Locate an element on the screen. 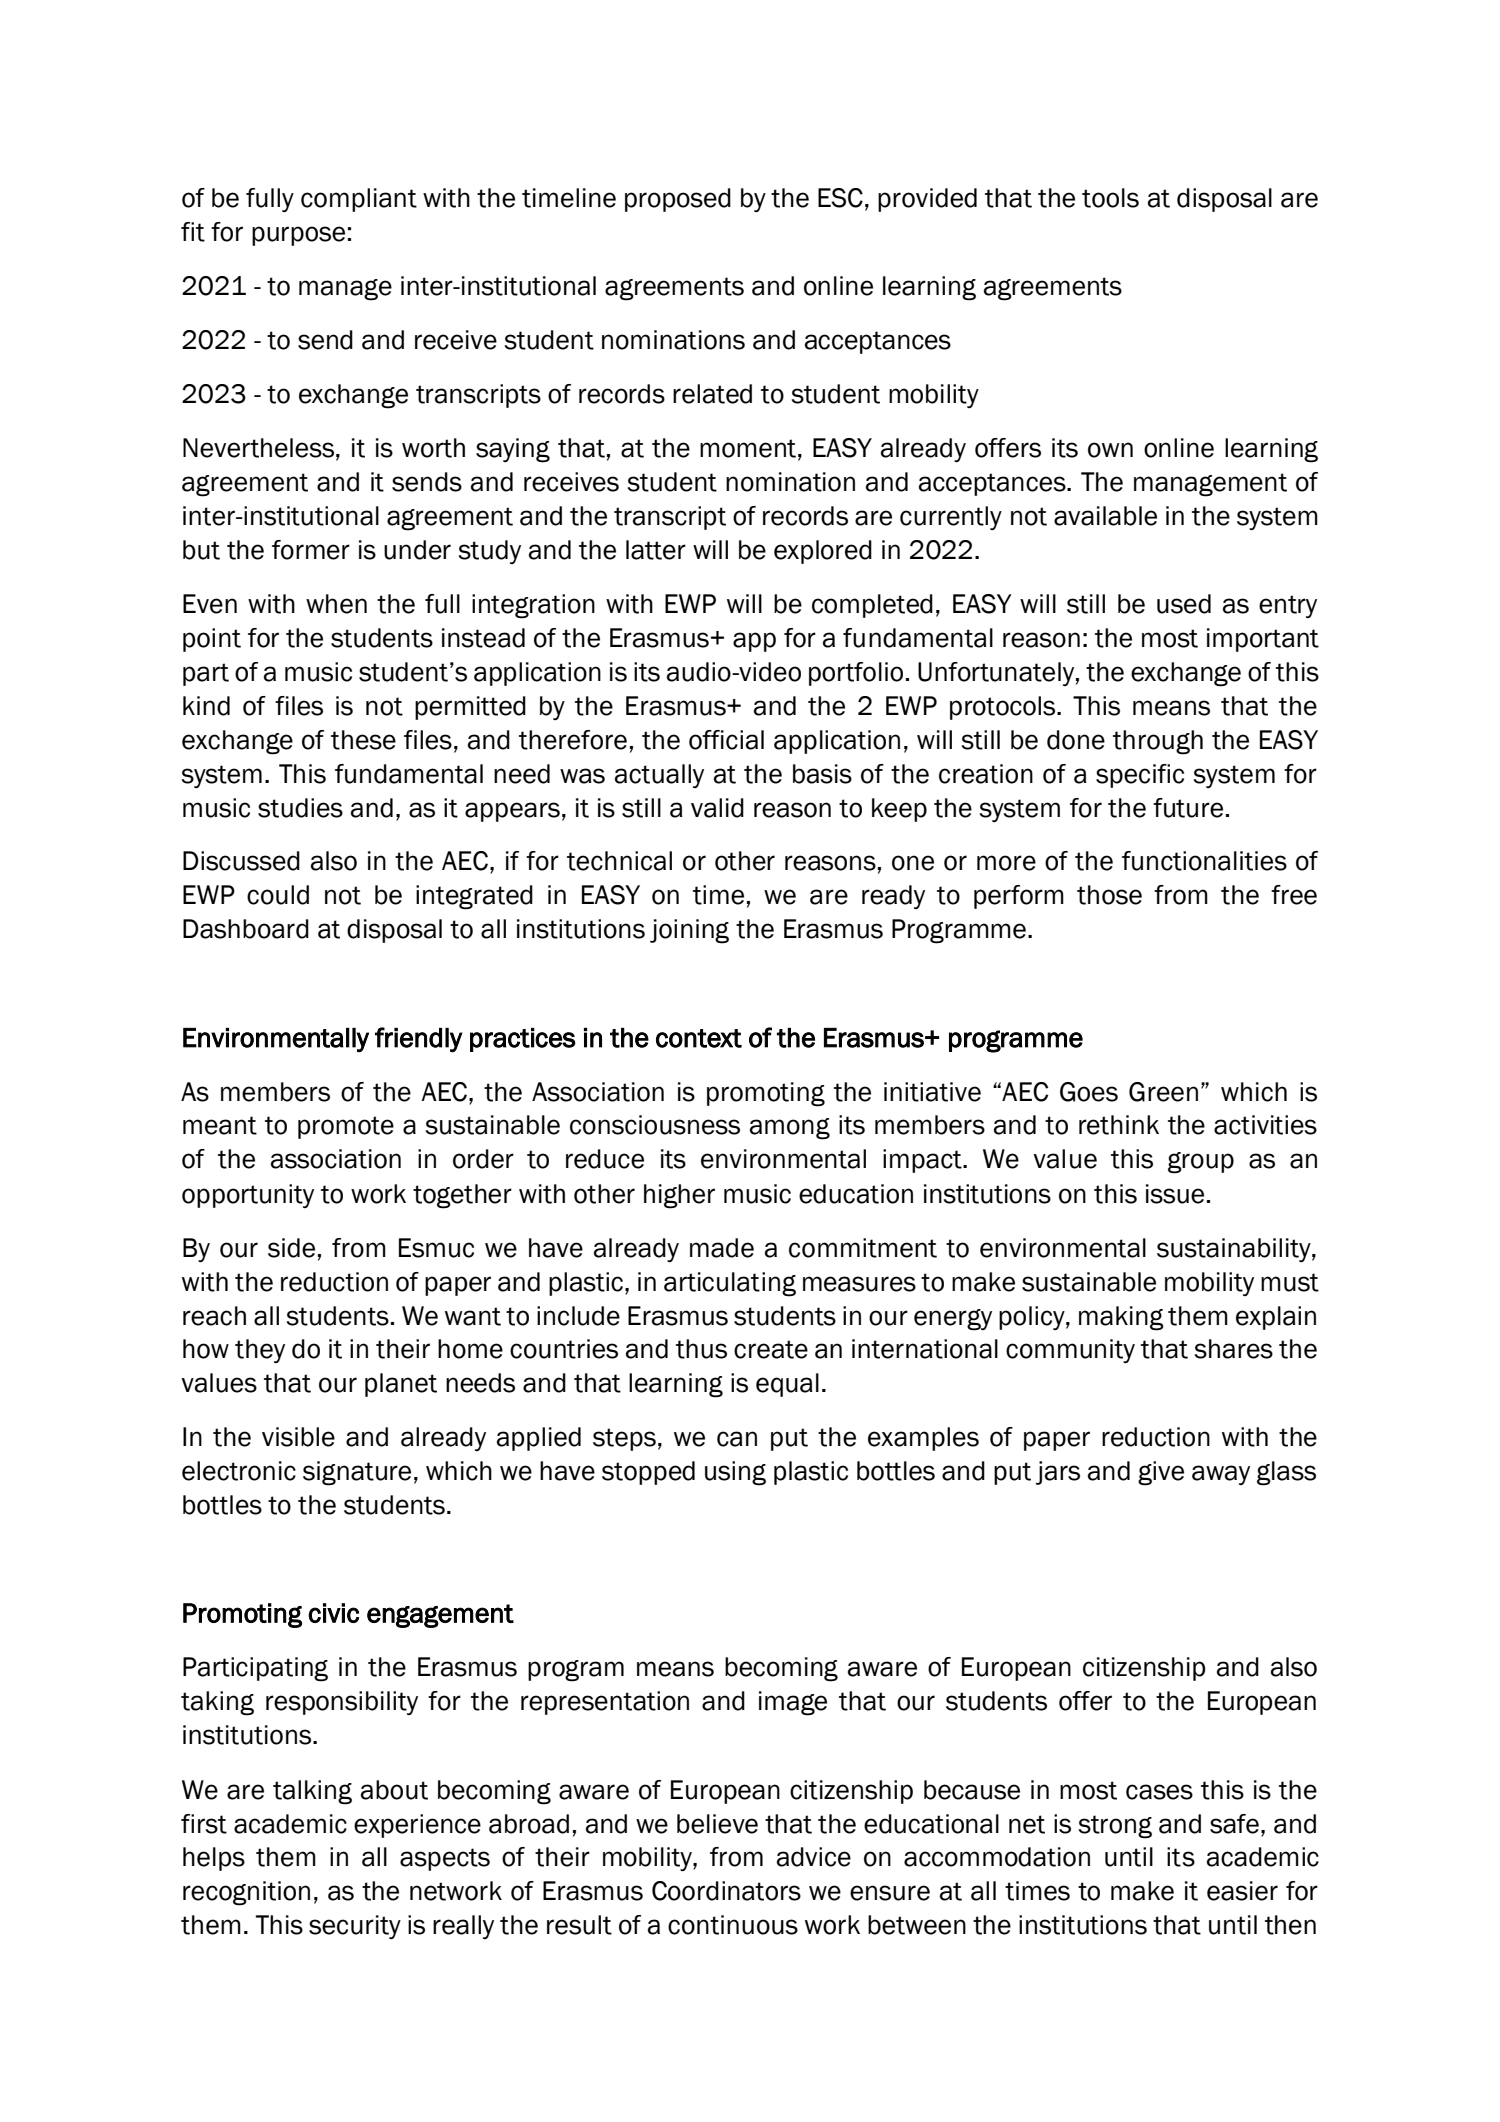  official is located at coordinates (726, 740).
